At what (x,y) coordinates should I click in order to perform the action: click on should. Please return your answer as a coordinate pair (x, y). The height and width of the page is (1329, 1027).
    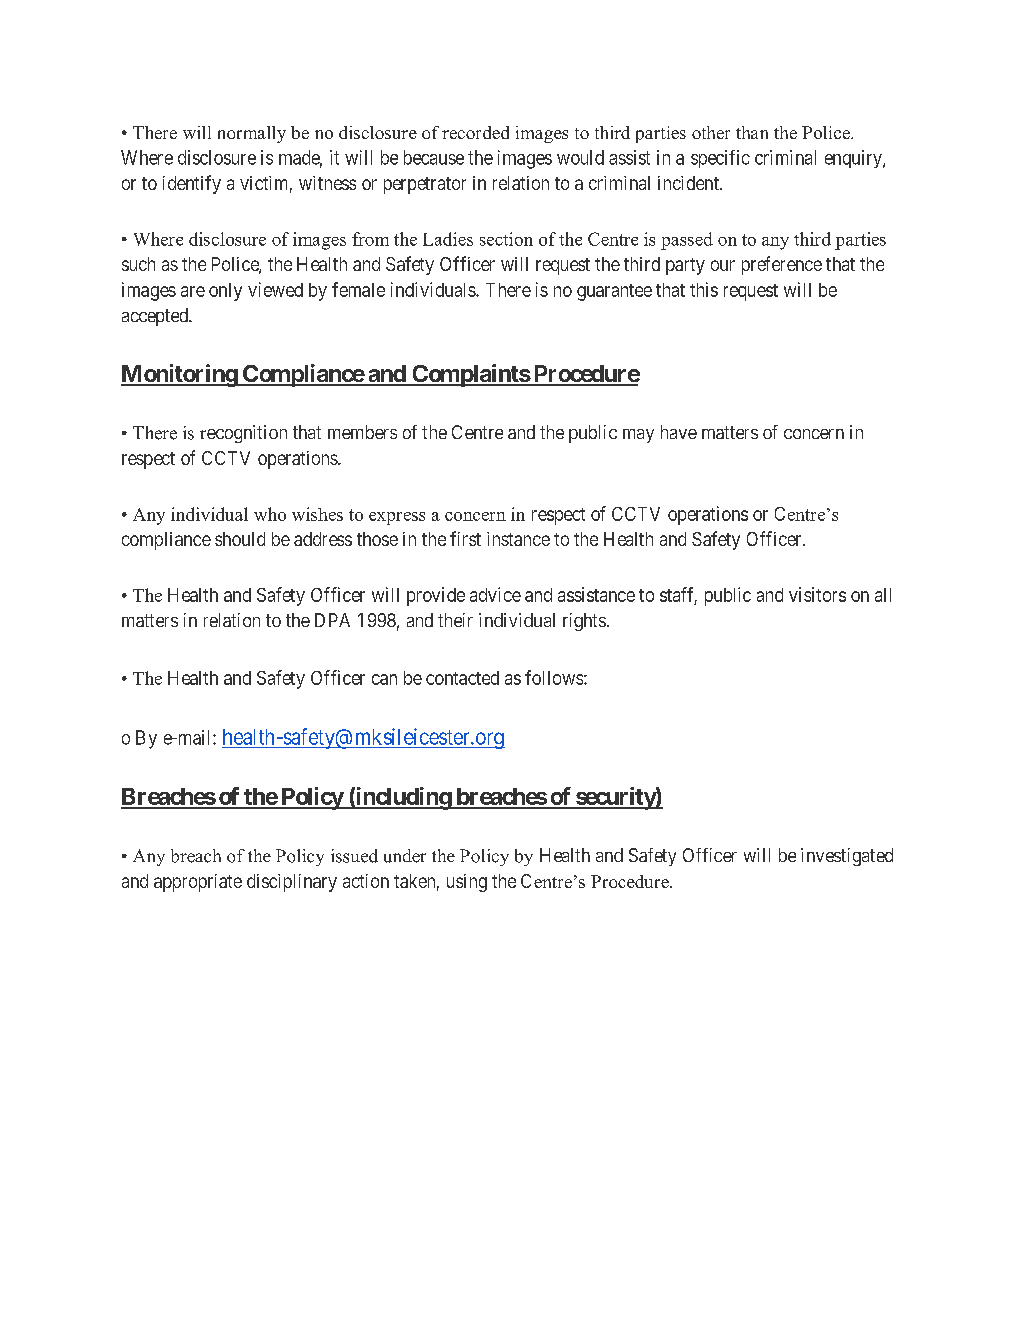
    Looking at the image, I should click on (240, 539).
